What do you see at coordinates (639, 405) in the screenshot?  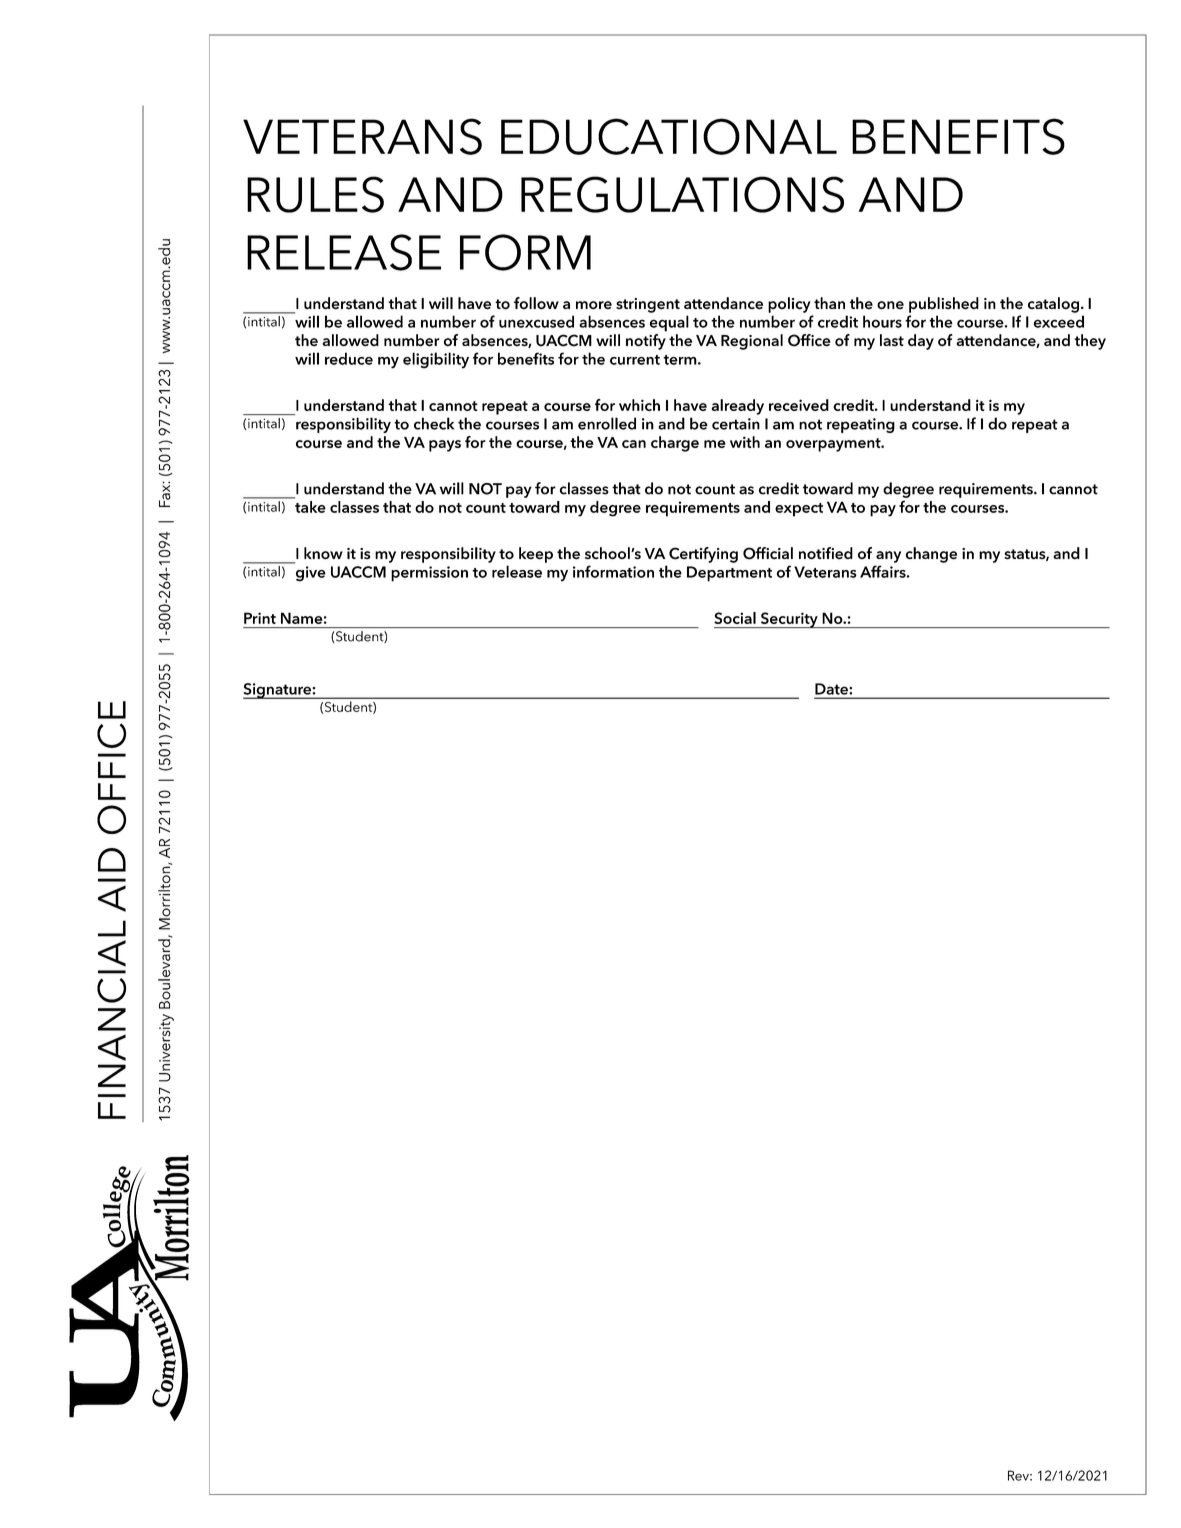 I see `which` at bounding box center [639, 405].
